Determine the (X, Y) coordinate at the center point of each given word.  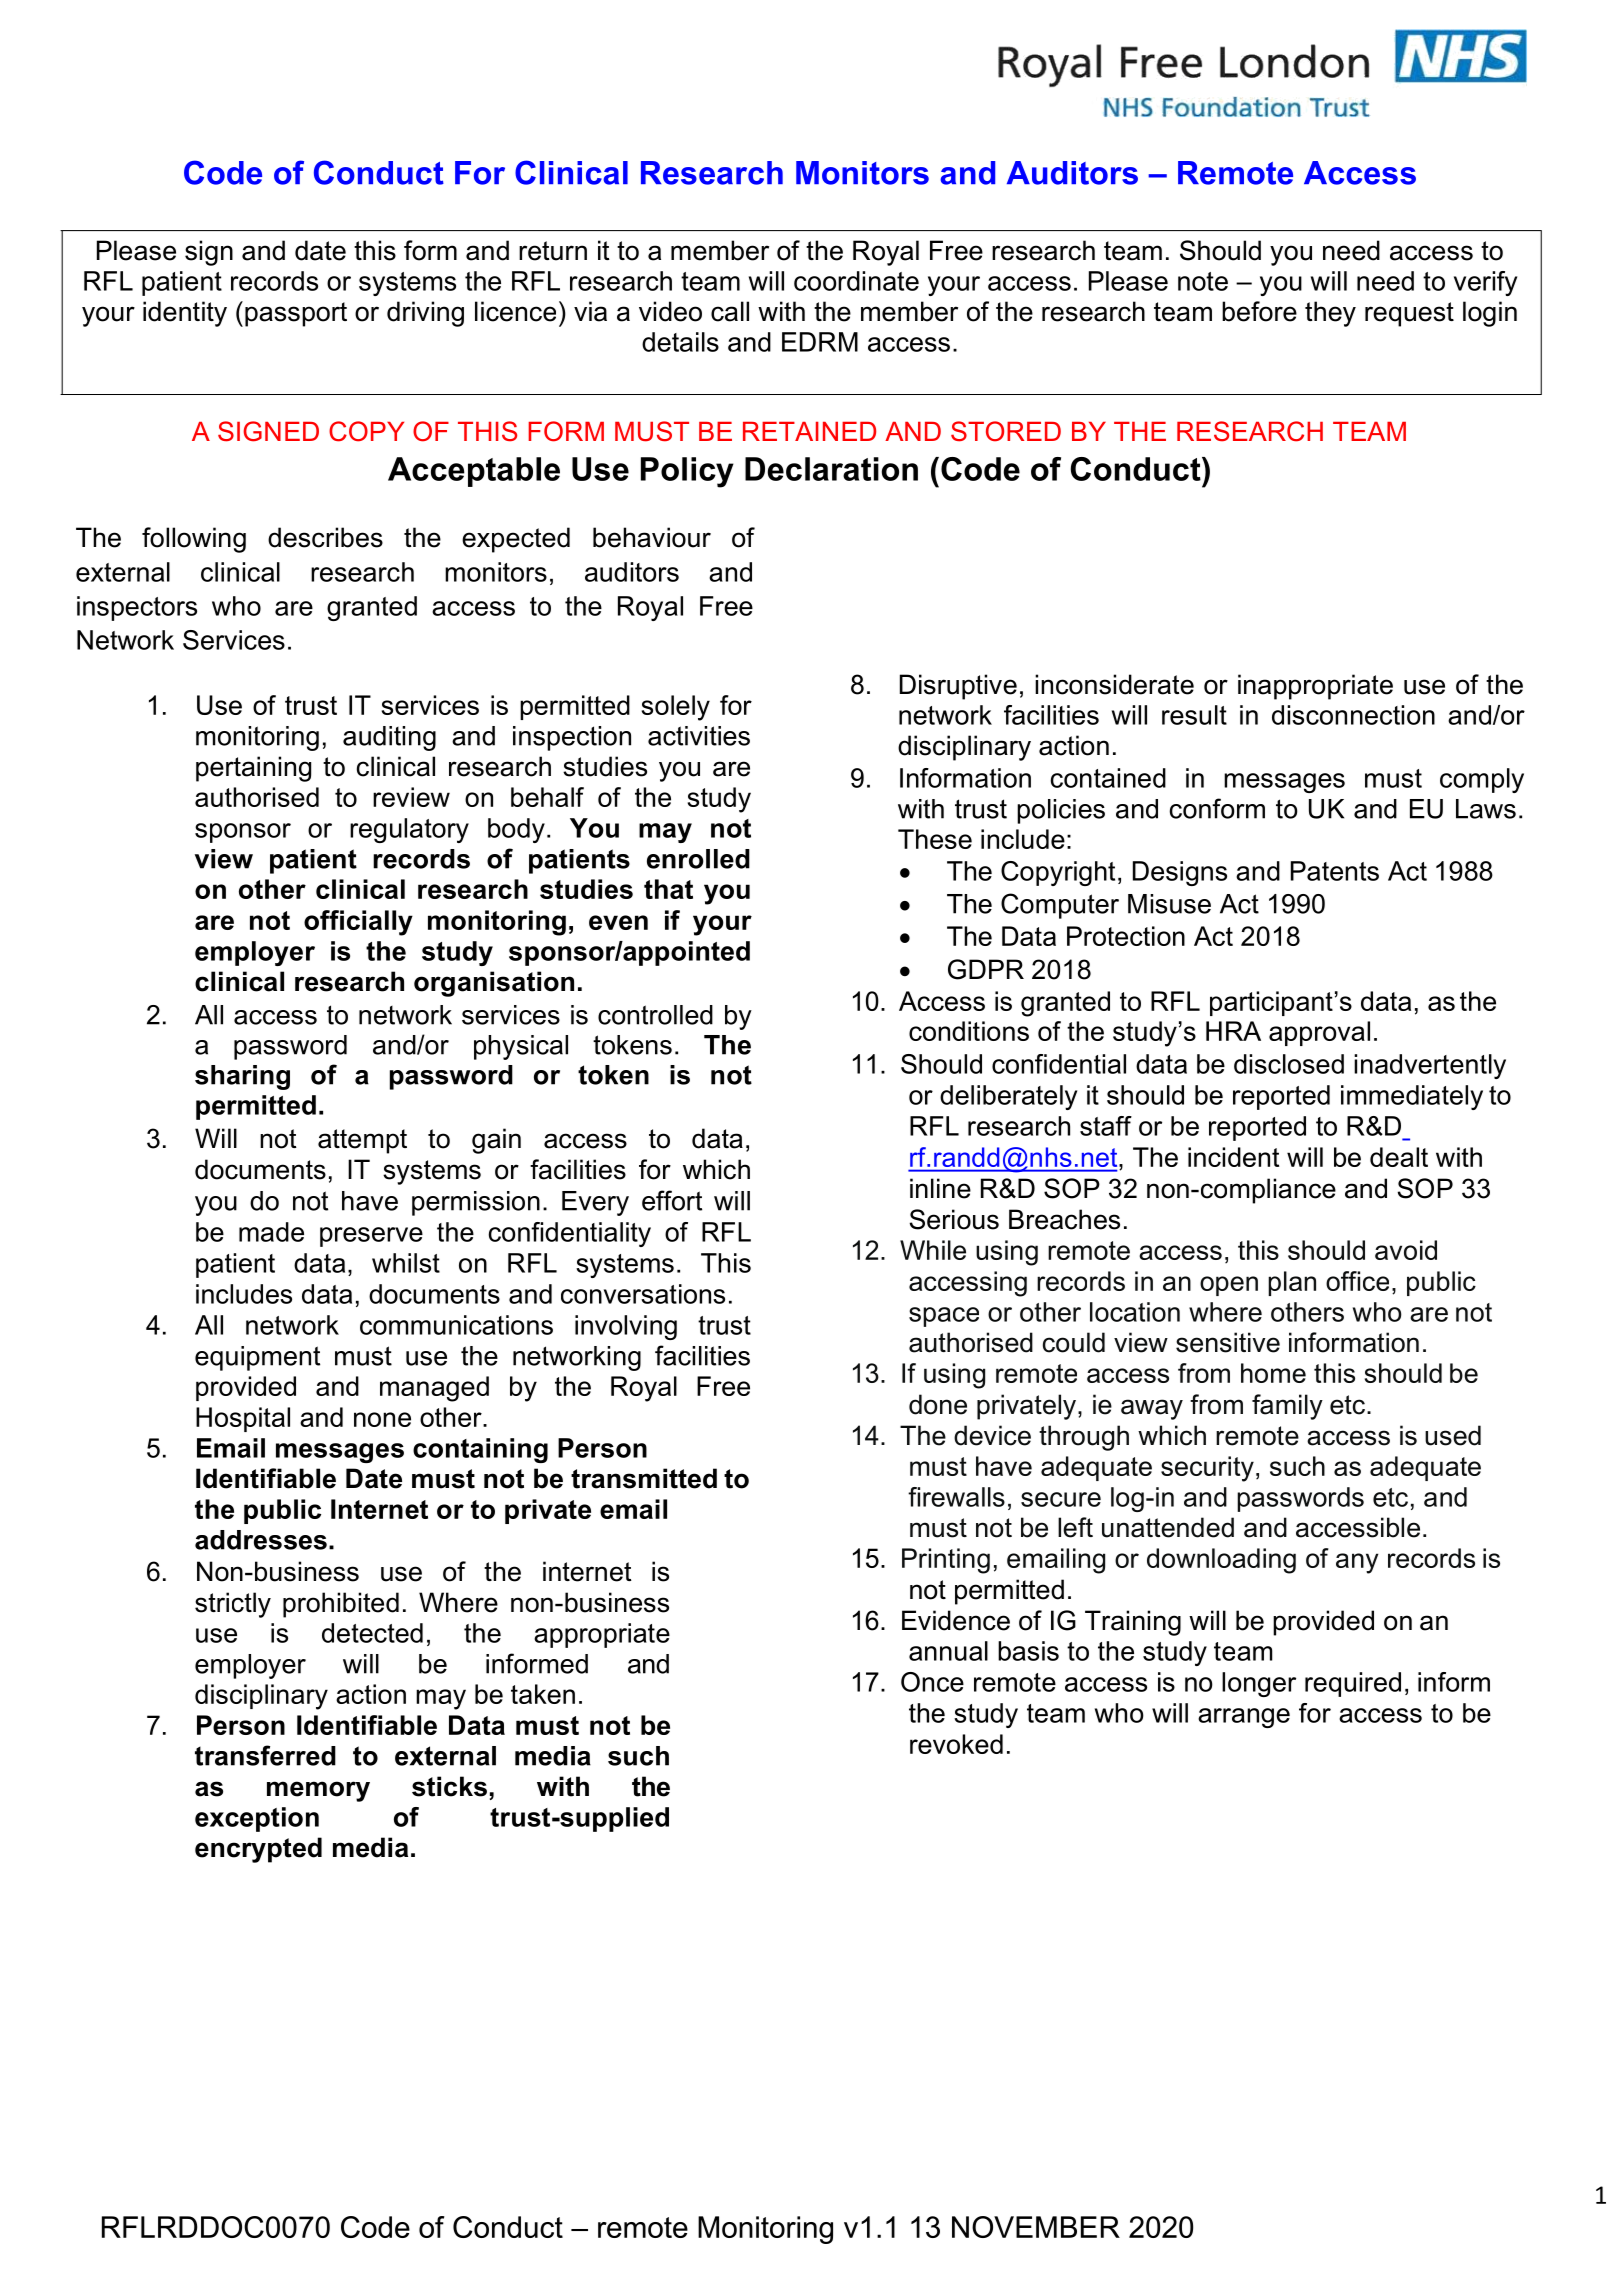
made (271, 1232)
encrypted (258, 1850)
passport (296, 314)
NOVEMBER (1036, 2227)
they (1330, 314)
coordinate (856, 281)
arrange (1244, 1718)
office (1357, 1281)
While (933, 1250)
